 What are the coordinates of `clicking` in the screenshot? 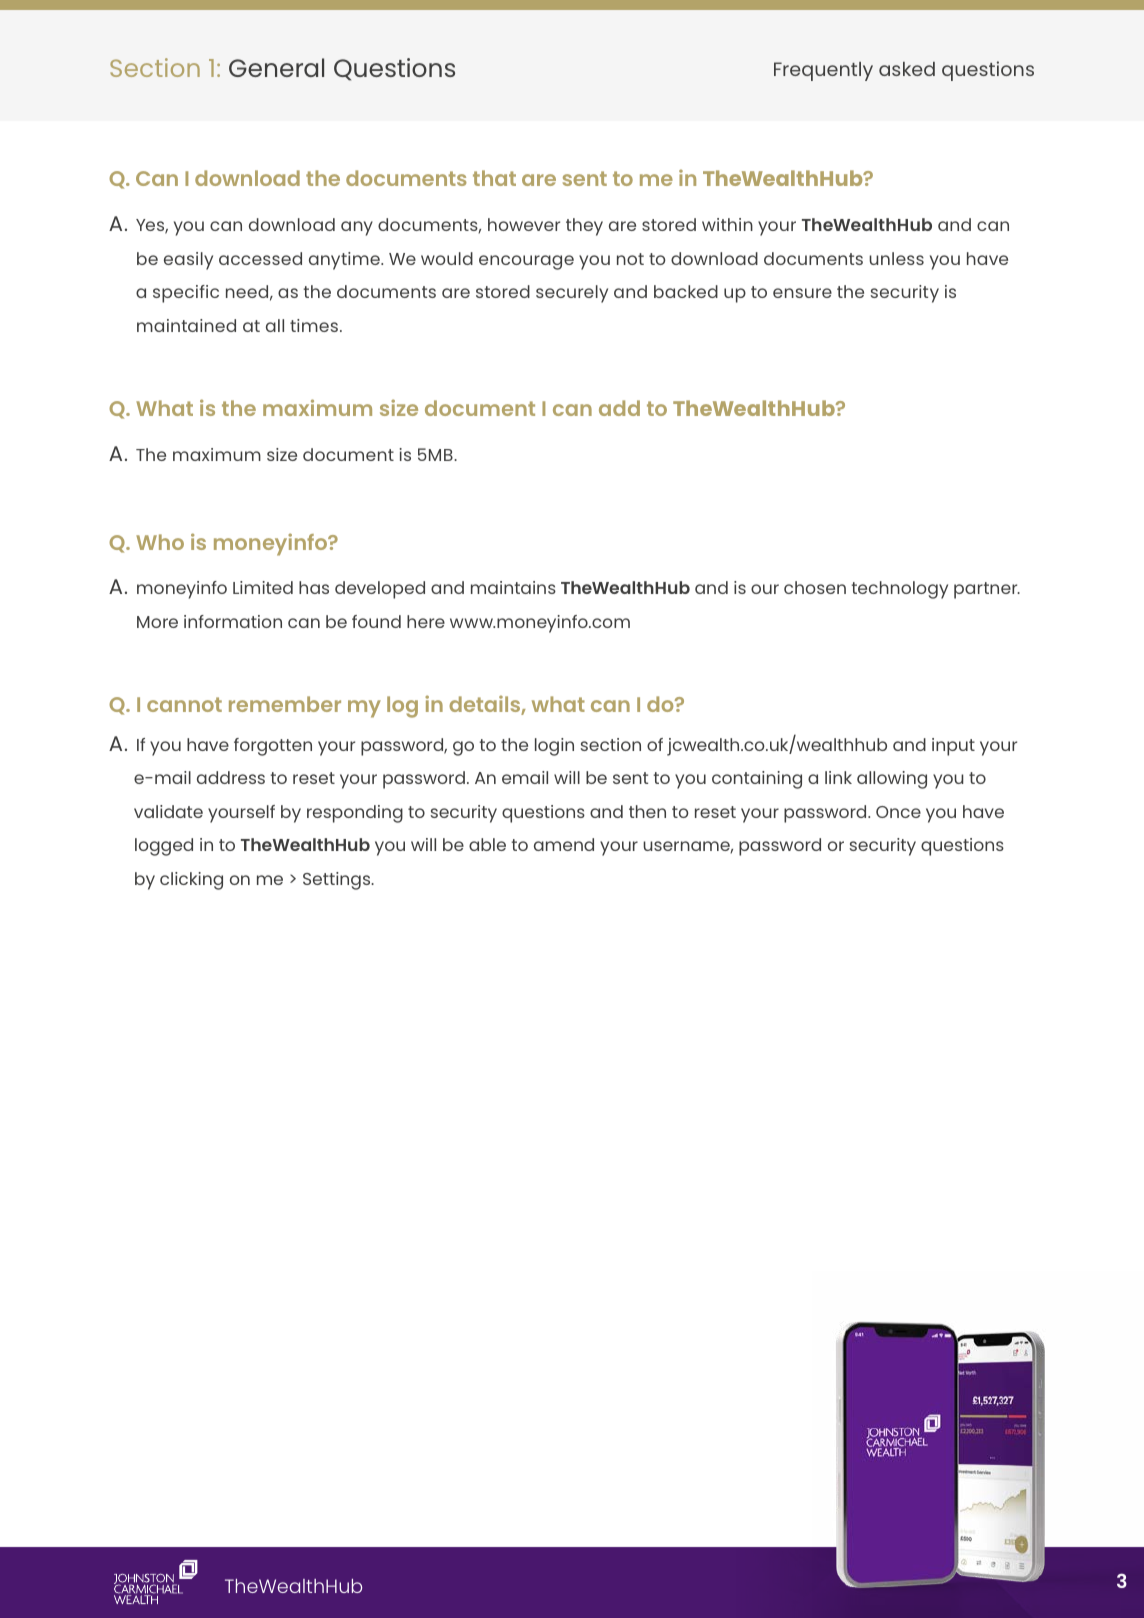 It's located at (191, 881).
